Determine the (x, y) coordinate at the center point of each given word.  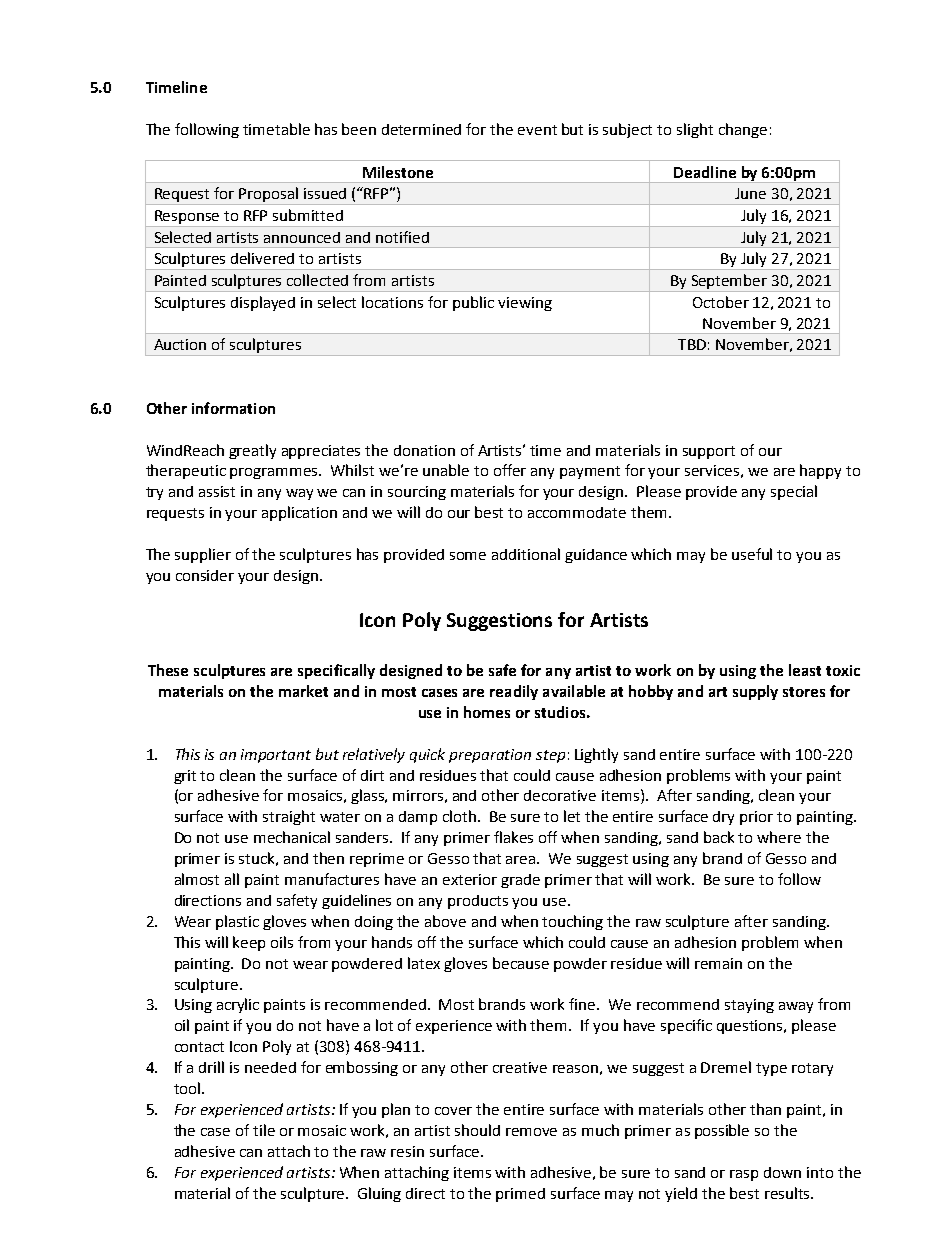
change (743, 130)
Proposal (269, 196)
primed (520, 1195)
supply (755, 692)
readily (514, 692)
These (168, 670)
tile (264, 1130)
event (537, 130)
